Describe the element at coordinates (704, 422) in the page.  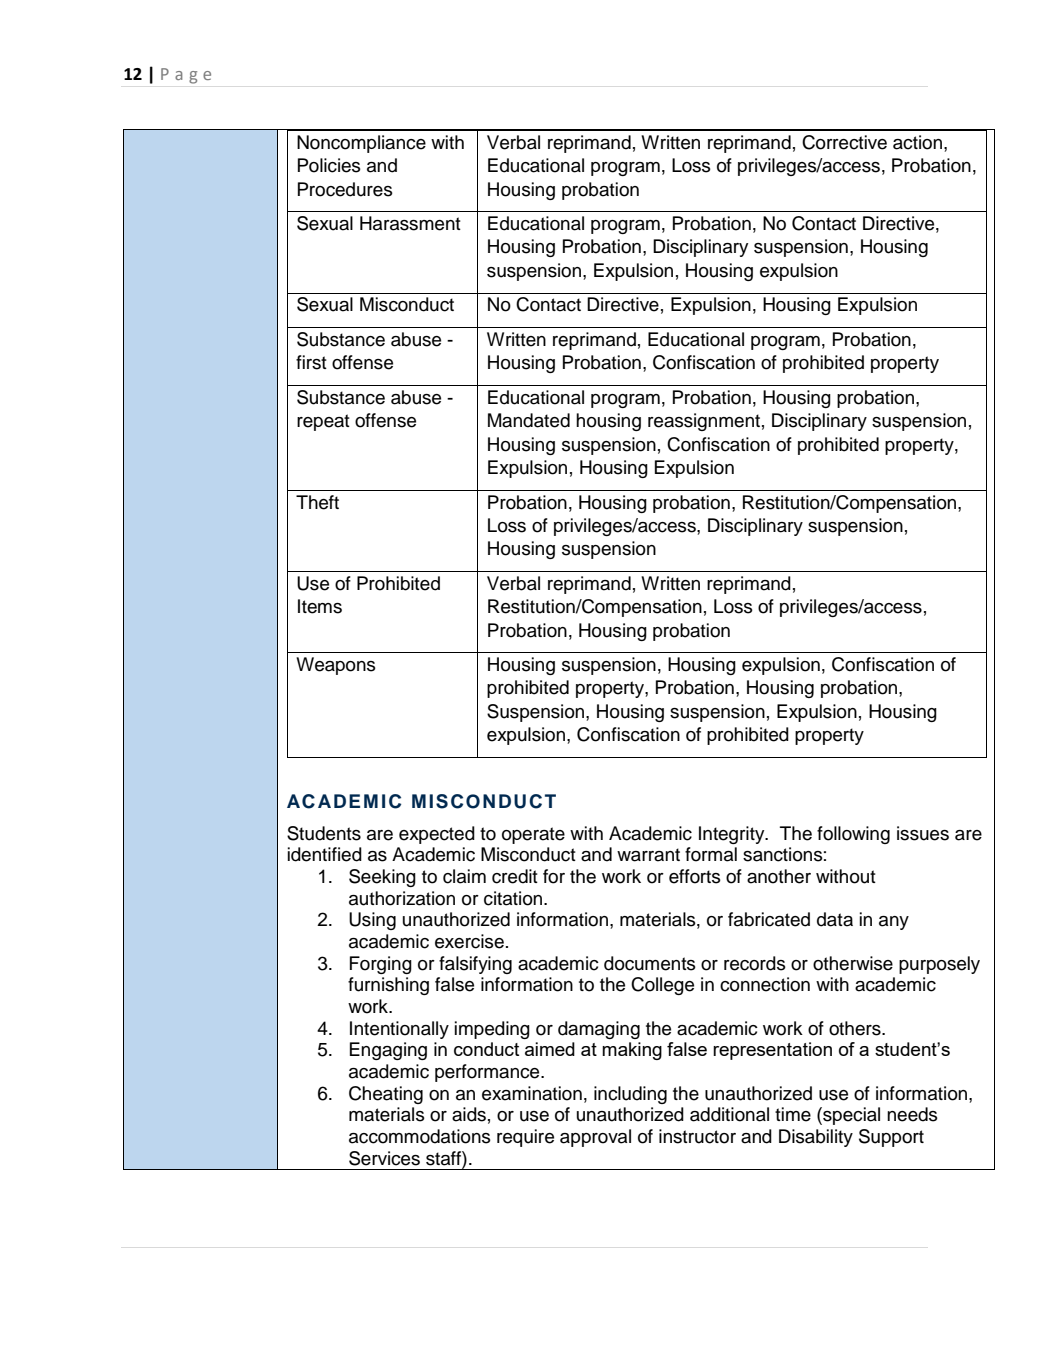
I see `reassignment` at that location.
